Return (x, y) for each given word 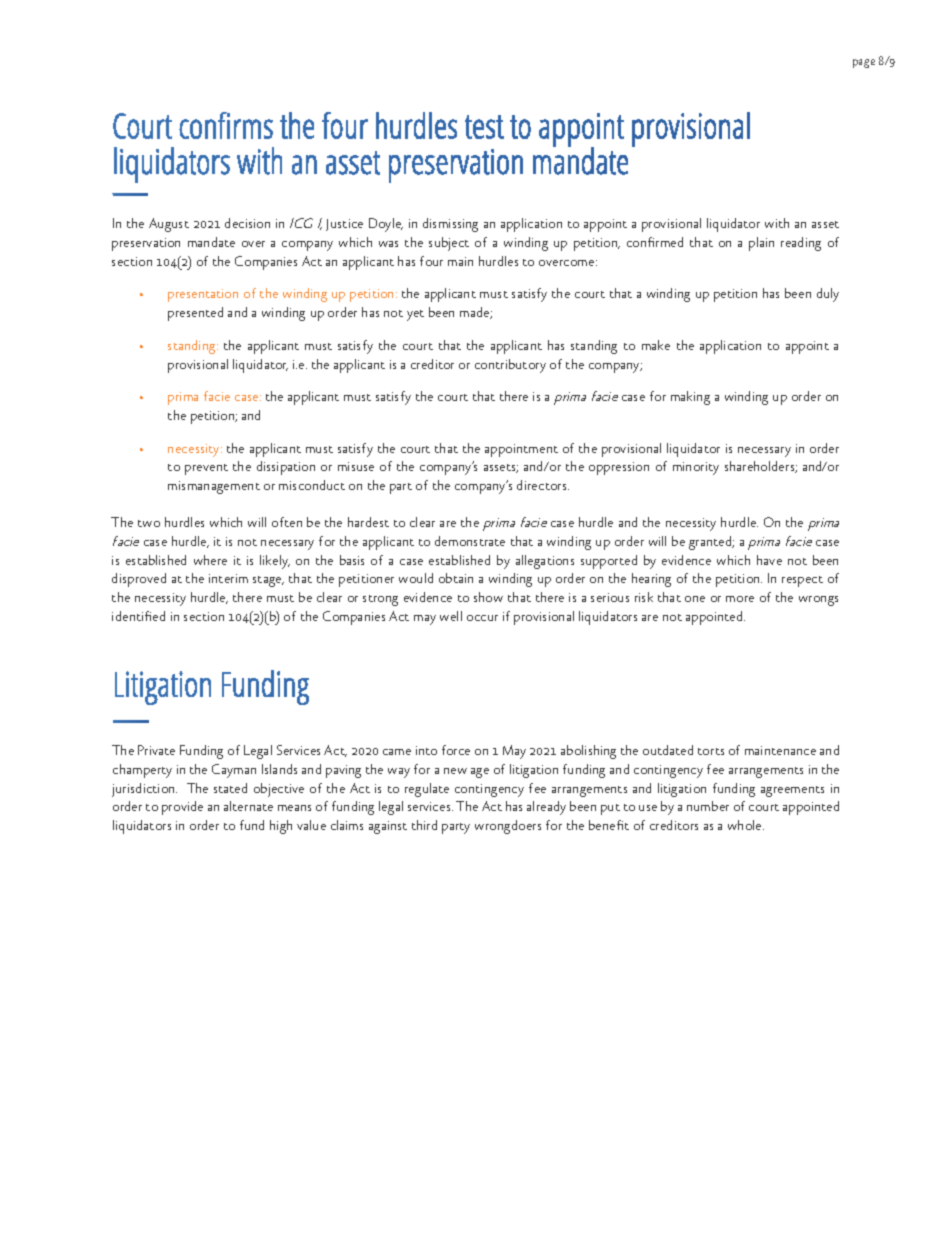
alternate (248, 806)
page (864, 63)
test (484, 127)
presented (195, 314)
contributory (510, 366)
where (210, 560)
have (769, 560)
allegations (545, 562)
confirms (226, 125)
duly (828, 295)
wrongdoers (508, 827)
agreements (792, 791)
